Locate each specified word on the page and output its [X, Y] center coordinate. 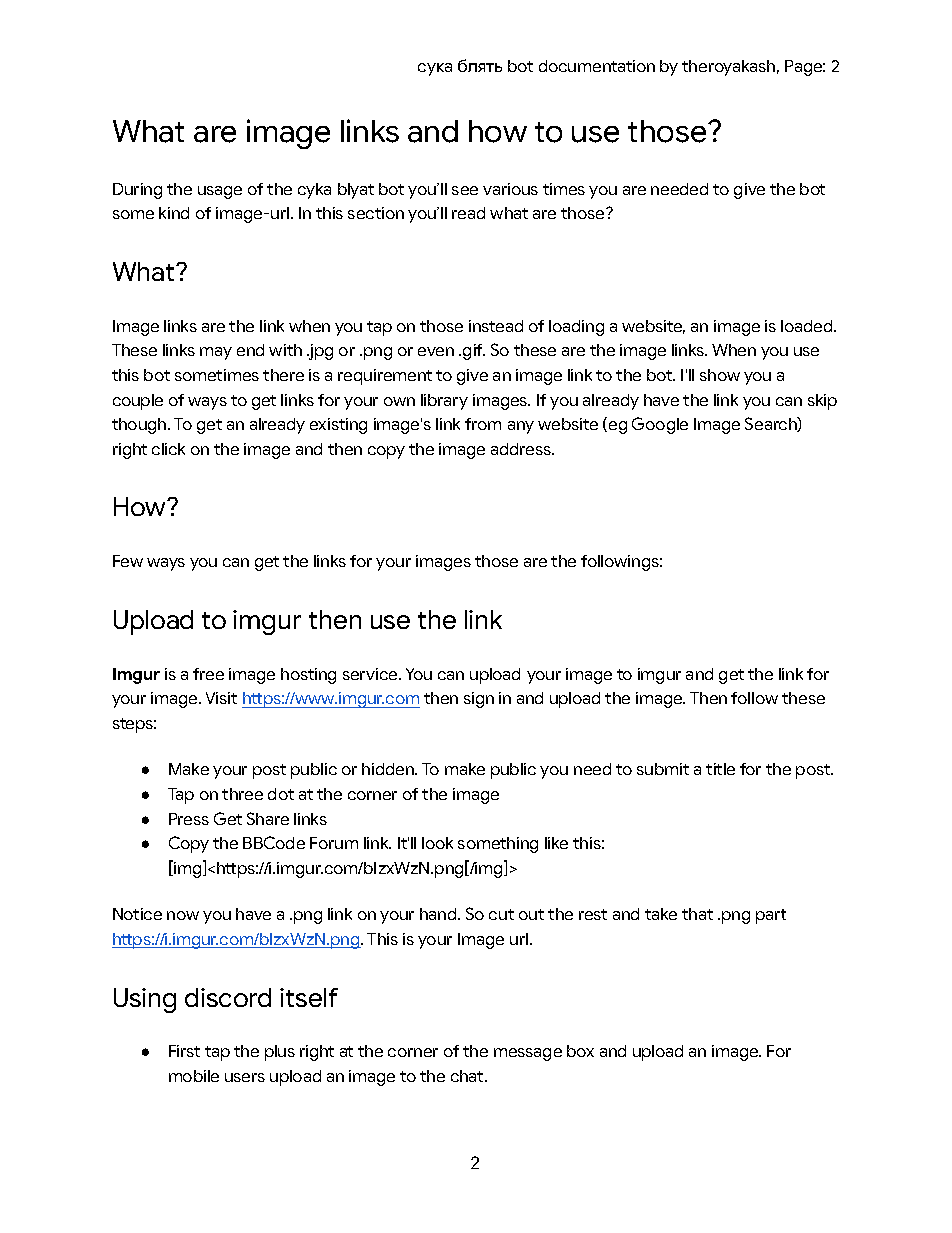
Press [189, 819]
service [371, 674]
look [437, 843]
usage [220, 192]
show [720, 375]
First [184, 1051]
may [216, 353]
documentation [597, 66]
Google [660, 425]
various [510, 189]
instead [496, 326]
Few [128, 561]
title [720, 769]
